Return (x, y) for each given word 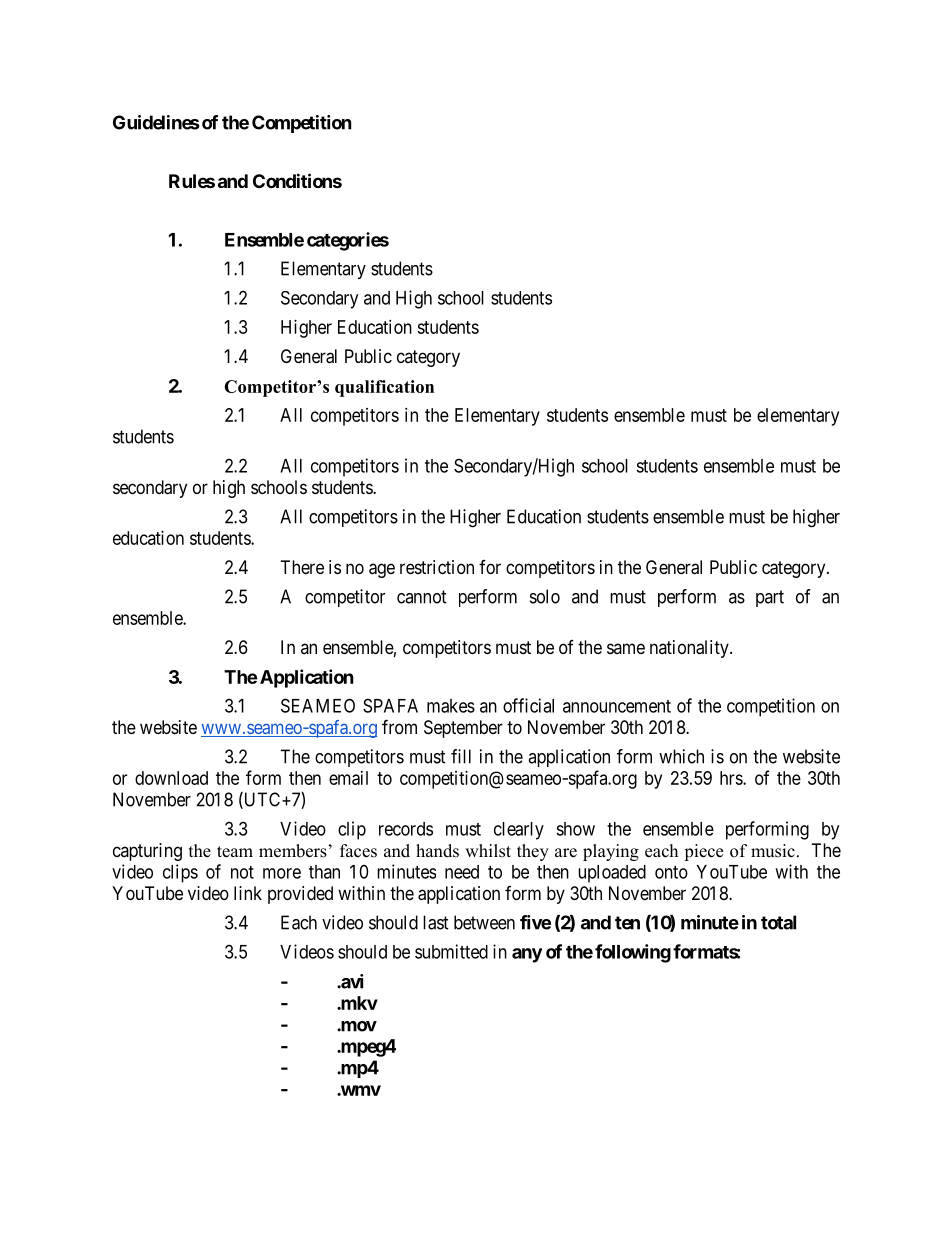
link (248, 893)
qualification (384, 388)
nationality (690, 649)
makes (451, 706)
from (399, 726)
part (770, 598)
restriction (437, 567)
